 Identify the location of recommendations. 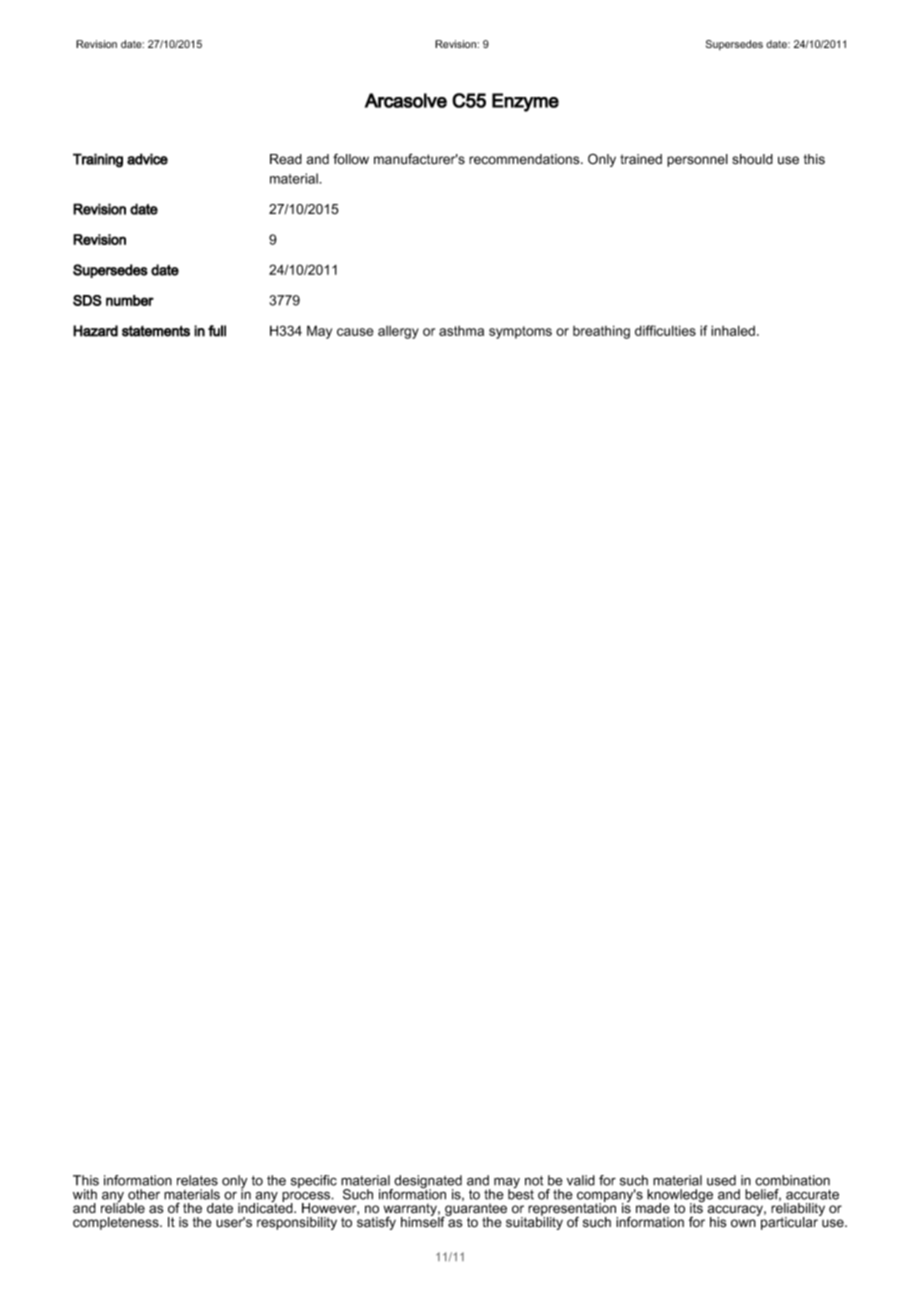
(525, 159).
